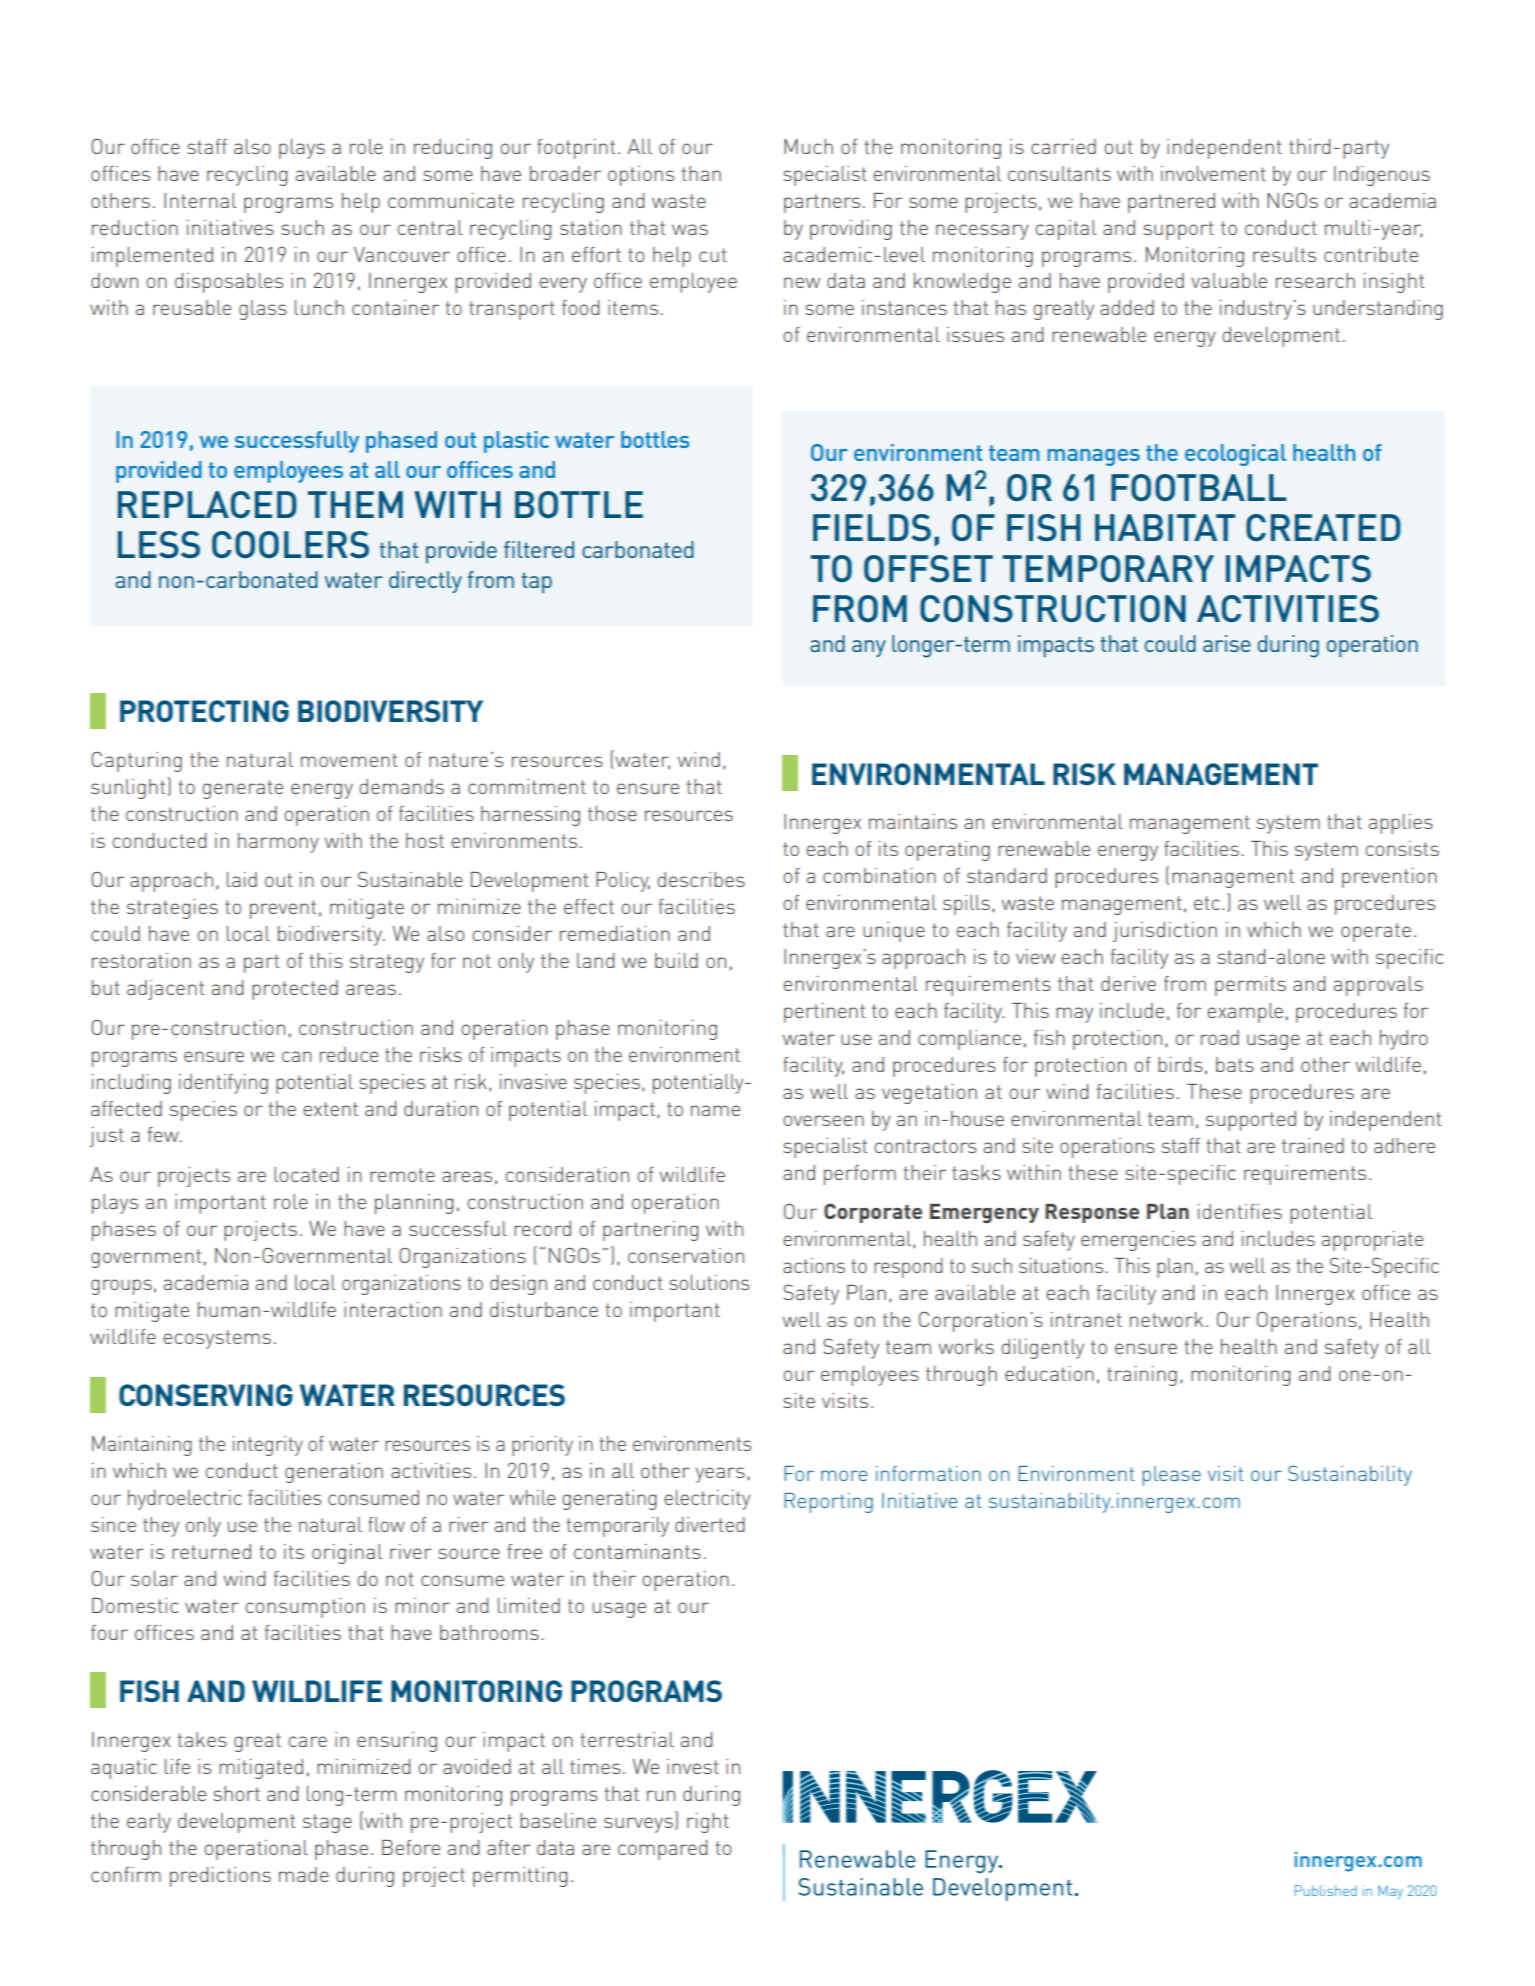 Image resolution: width=1535 pixels, height=1986 pixels. I want to click on made, so click(304, 1874).
